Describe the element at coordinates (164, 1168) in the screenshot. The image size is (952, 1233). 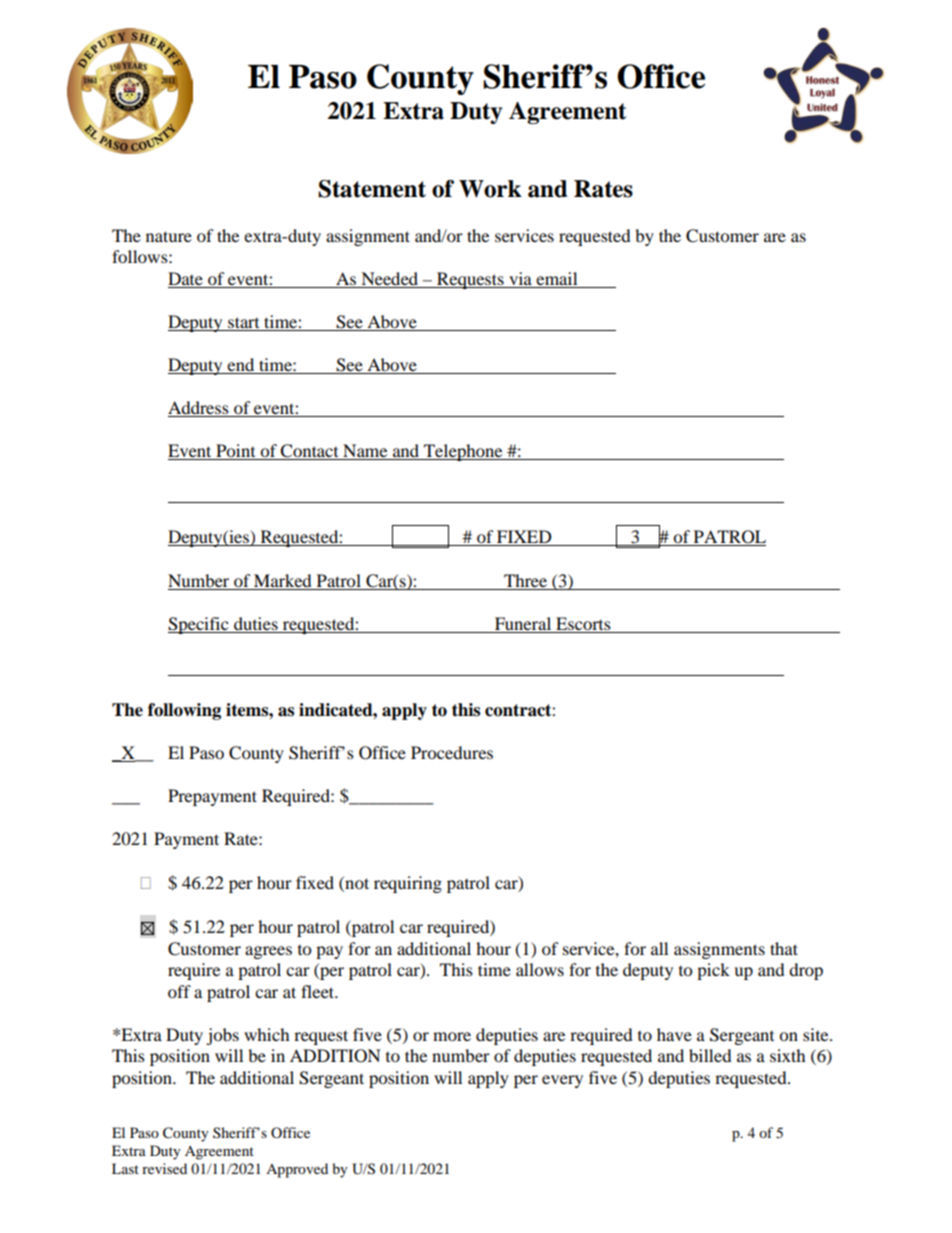
I see `revised` at that location.
